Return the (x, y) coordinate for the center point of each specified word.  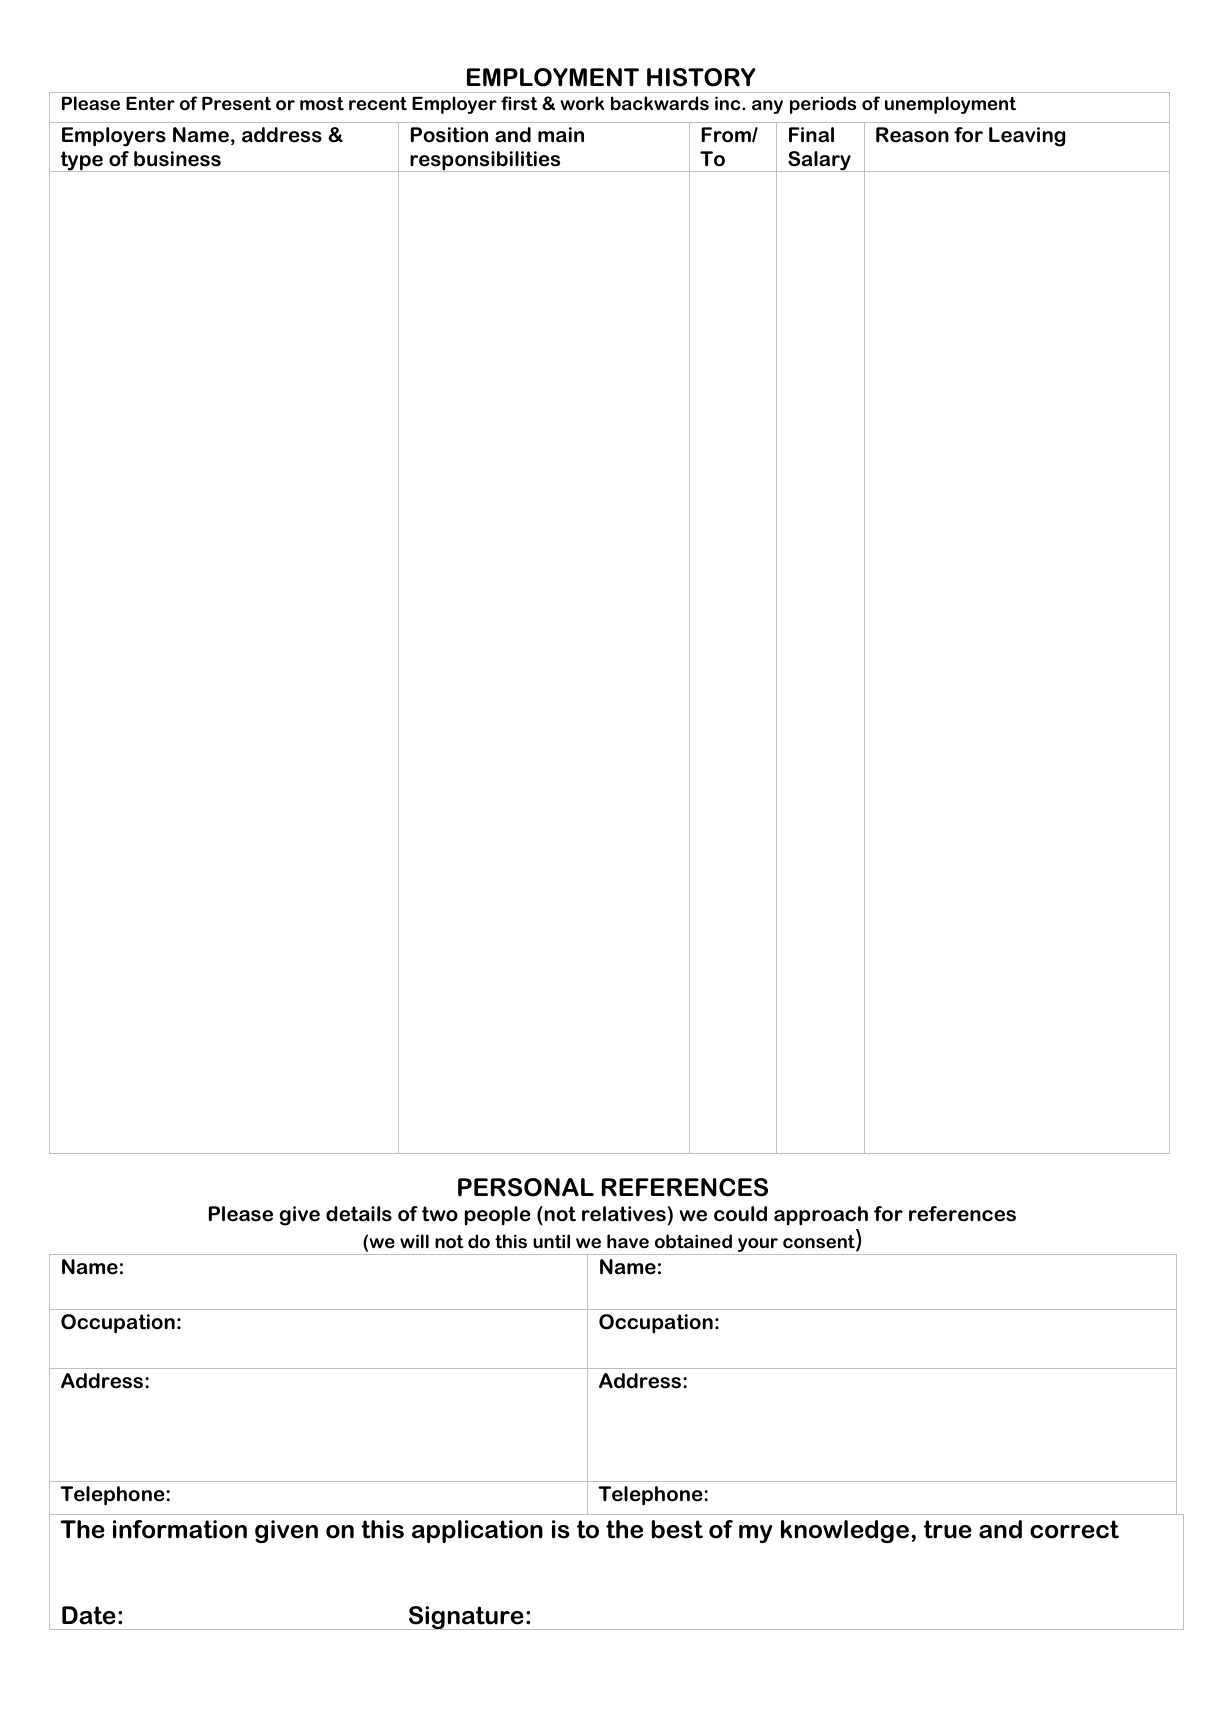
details (359, 1214)
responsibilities (485, 161)
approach (821, 1216)
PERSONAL (526, 1187)
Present (236, 103)
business (177, 159)
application (477, 1531)
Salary (819, 161)
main (561, 135)
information (180, 1529)
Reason (912, 135)
